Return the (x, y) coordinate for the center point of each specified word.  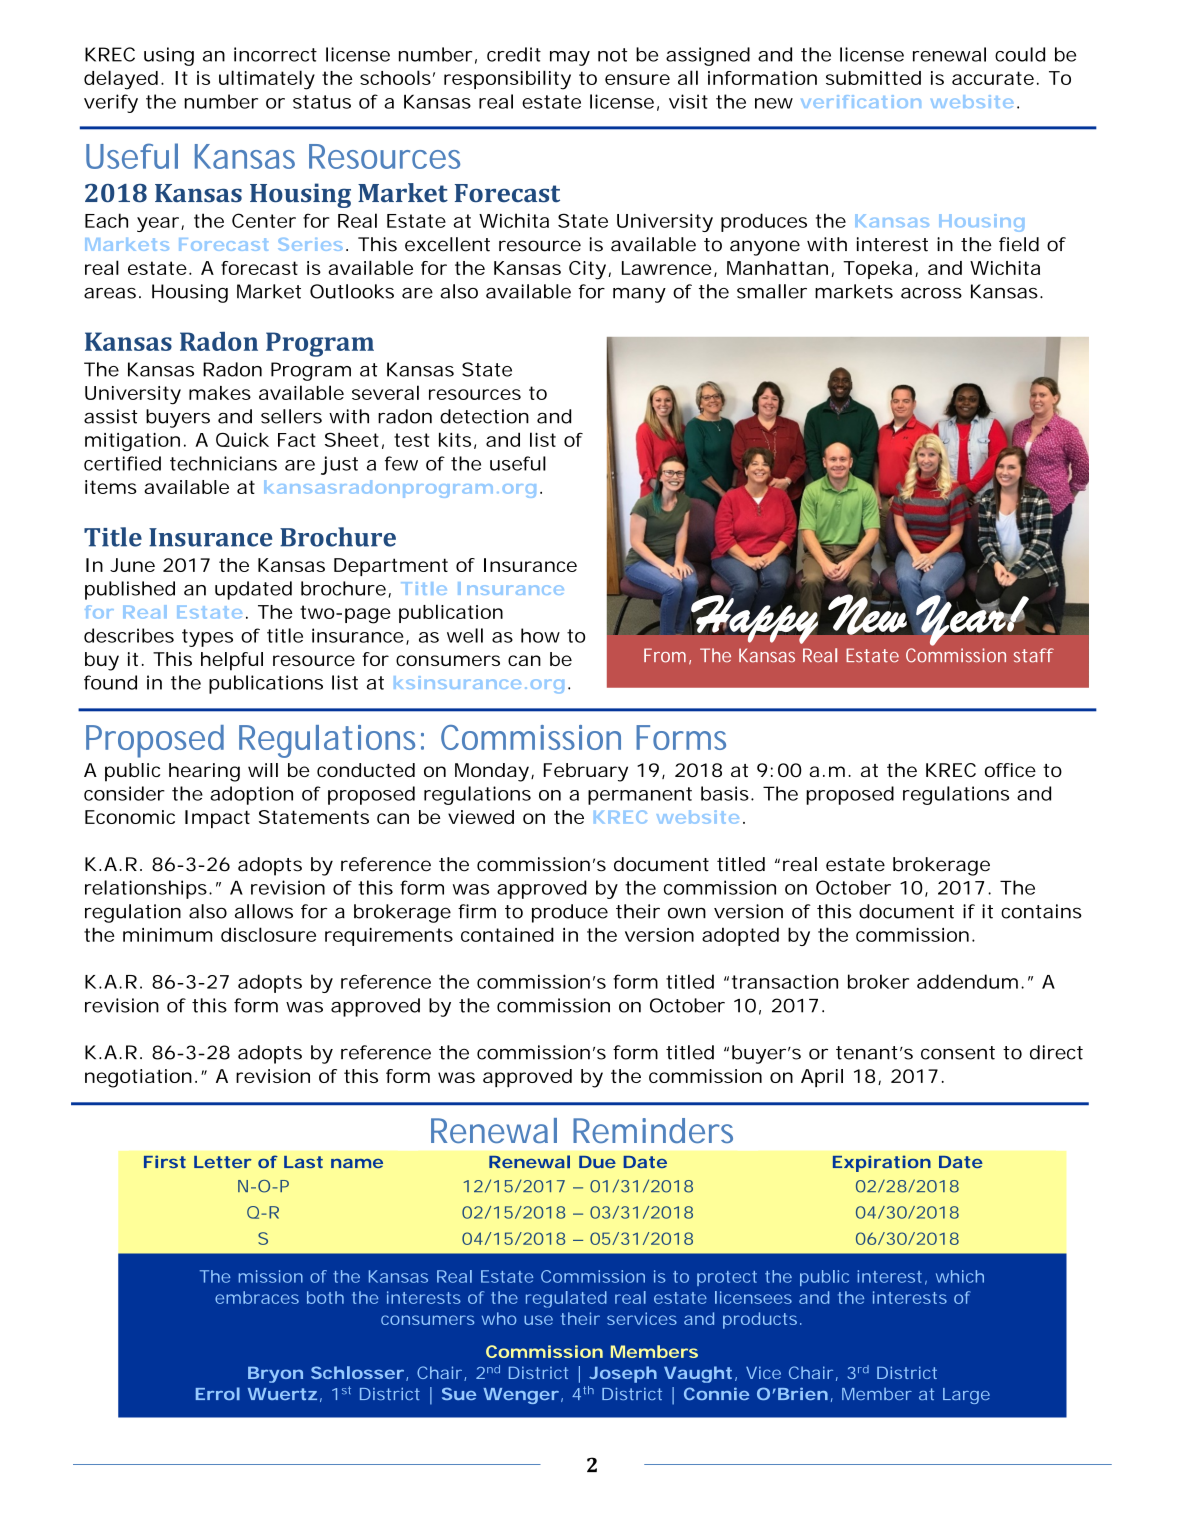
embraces (257, 1297)
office (1010, 770)
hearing (204, 772)
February (586, 772)
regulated (566, 1299)
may (570, 58)
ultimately (267, 80)
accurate (993, 78)
